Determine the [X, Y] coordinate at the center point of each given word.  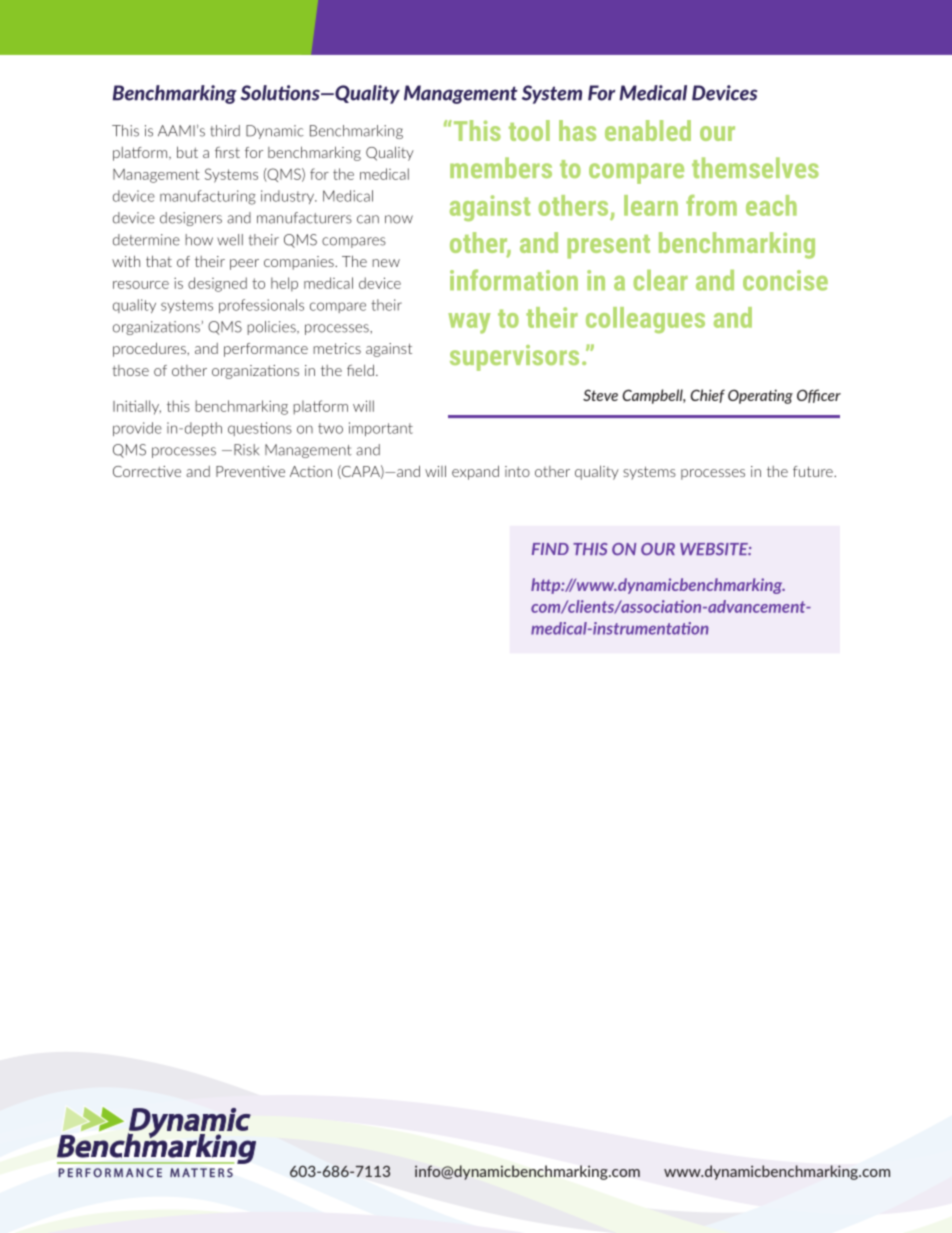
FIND [550, 549]
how [199, 240]
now [399, 219]
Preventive [250, 471]
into [517, 471]
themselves [755, 167]
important [381, 429]
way [469, 323]
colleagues [645, 320]
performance [266, 350]
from [711, 205]
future [814, 471]
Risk [246, 450]
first [227, 152]
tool [529, 130]
